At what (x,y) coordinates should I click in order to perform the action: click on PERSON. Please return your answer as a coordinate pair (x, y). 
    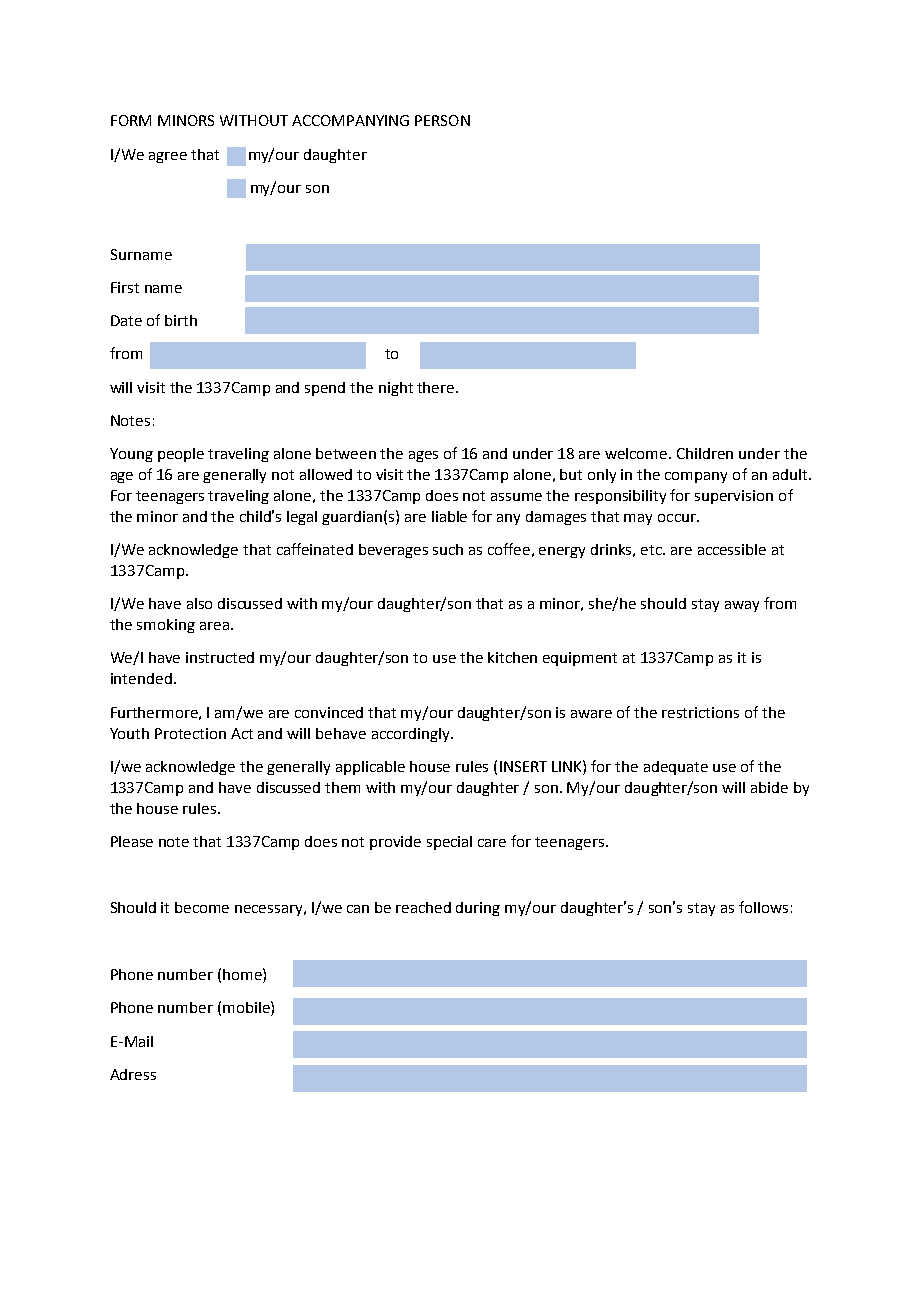
    Looking at the image, I should click on (442, 120).
